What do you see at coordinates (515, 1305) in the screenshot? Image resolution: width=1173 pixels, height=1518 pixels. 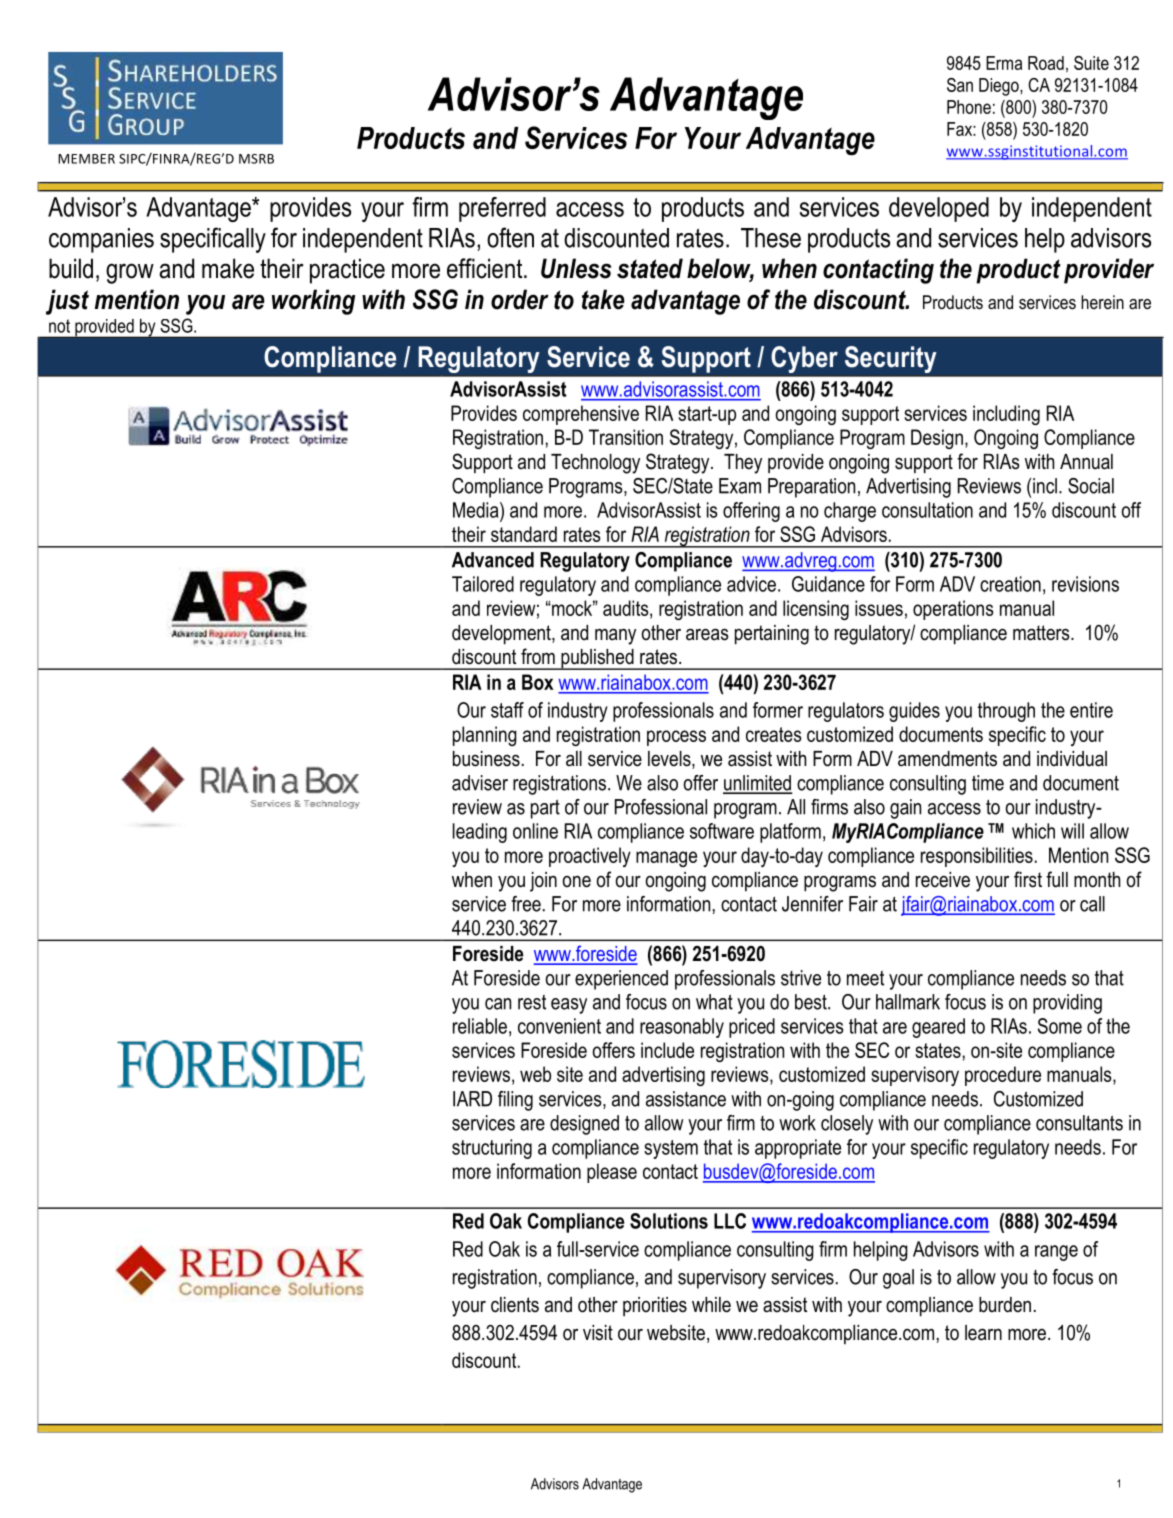 I see `clients` at bounding box center [515, 1305].
